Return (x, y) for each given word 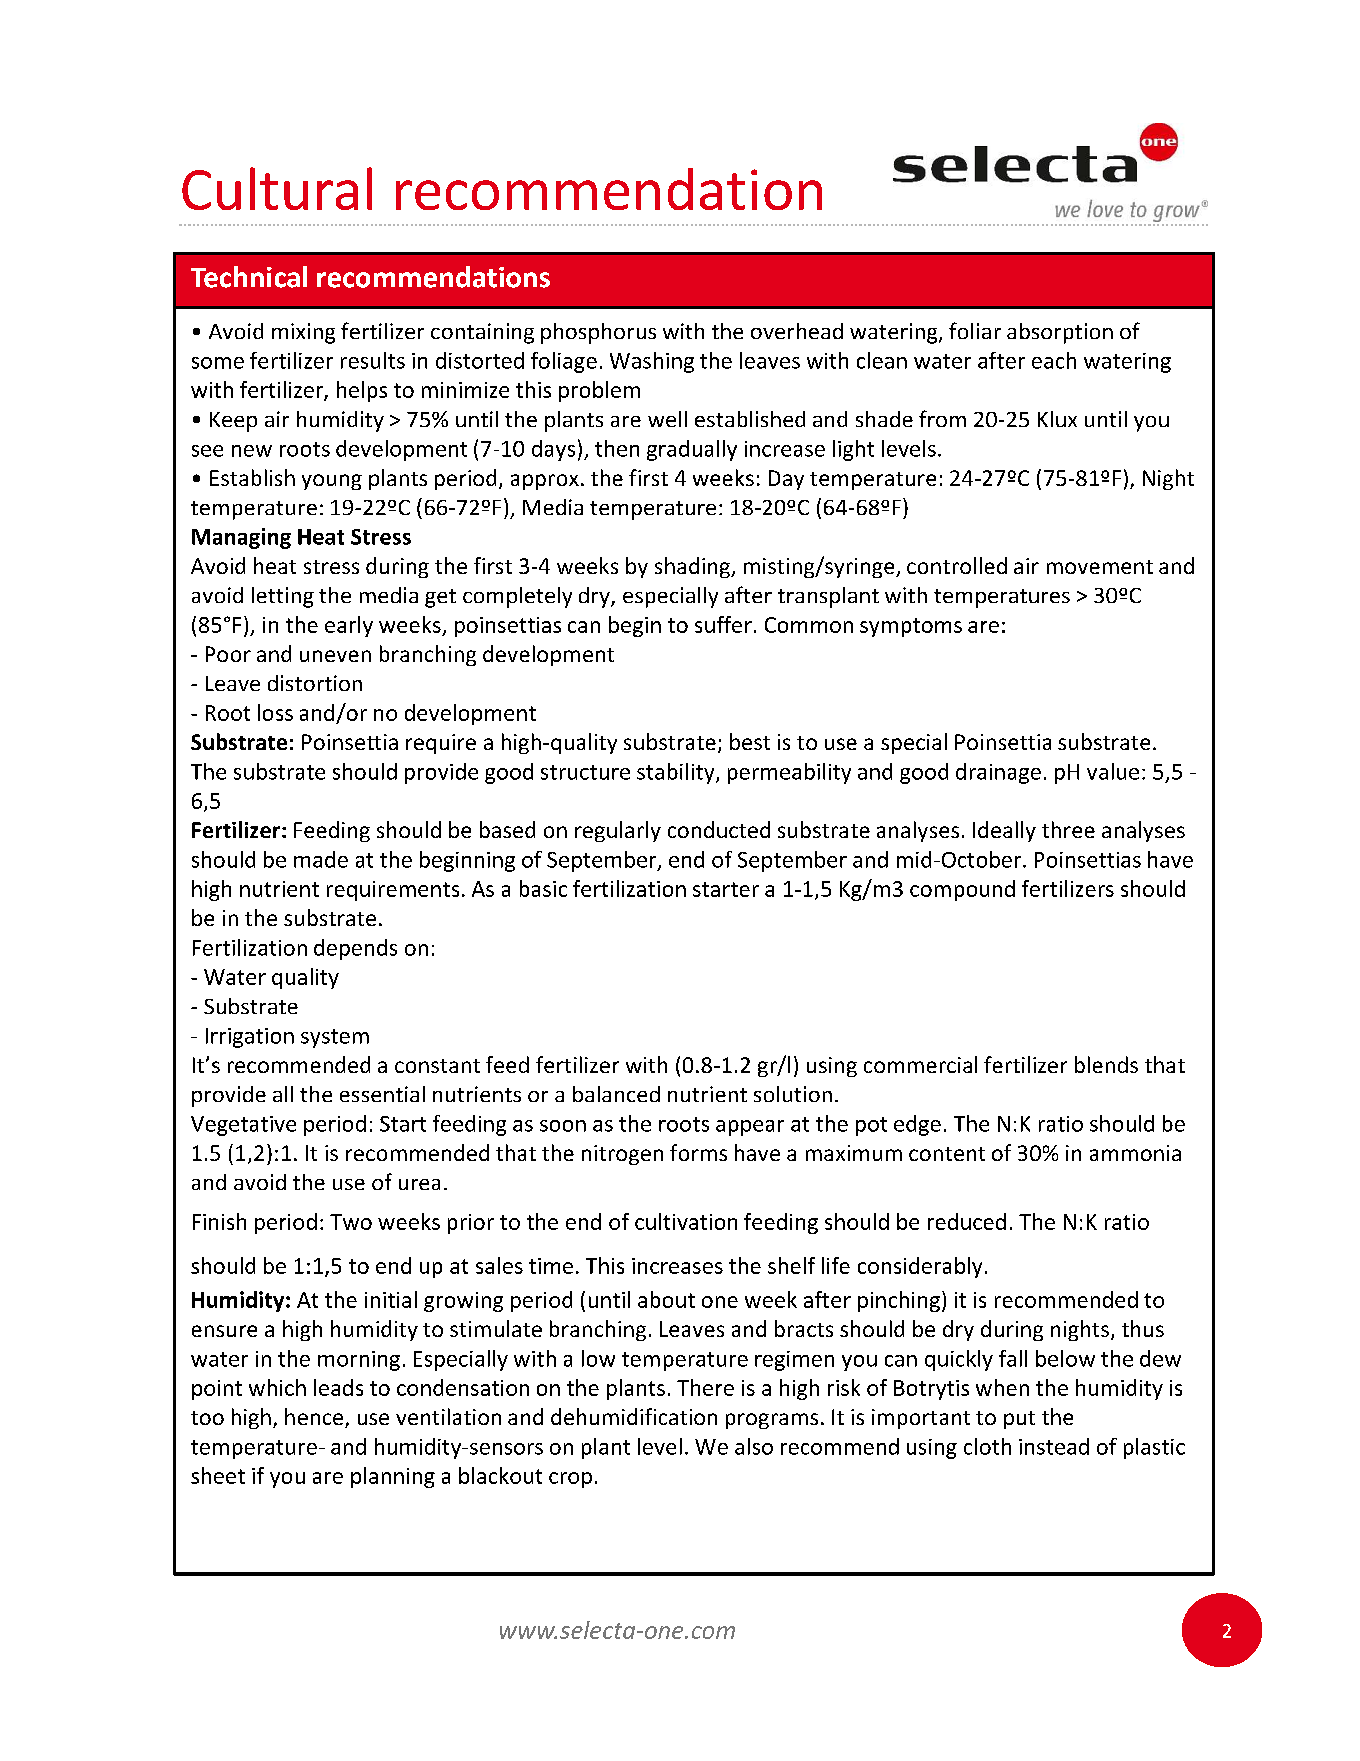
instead (1054, 1446)
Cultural (277, 188)
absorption (1060, 333)
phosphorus (598, 333)
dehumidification (634, 1416)
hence (314, 1416)
